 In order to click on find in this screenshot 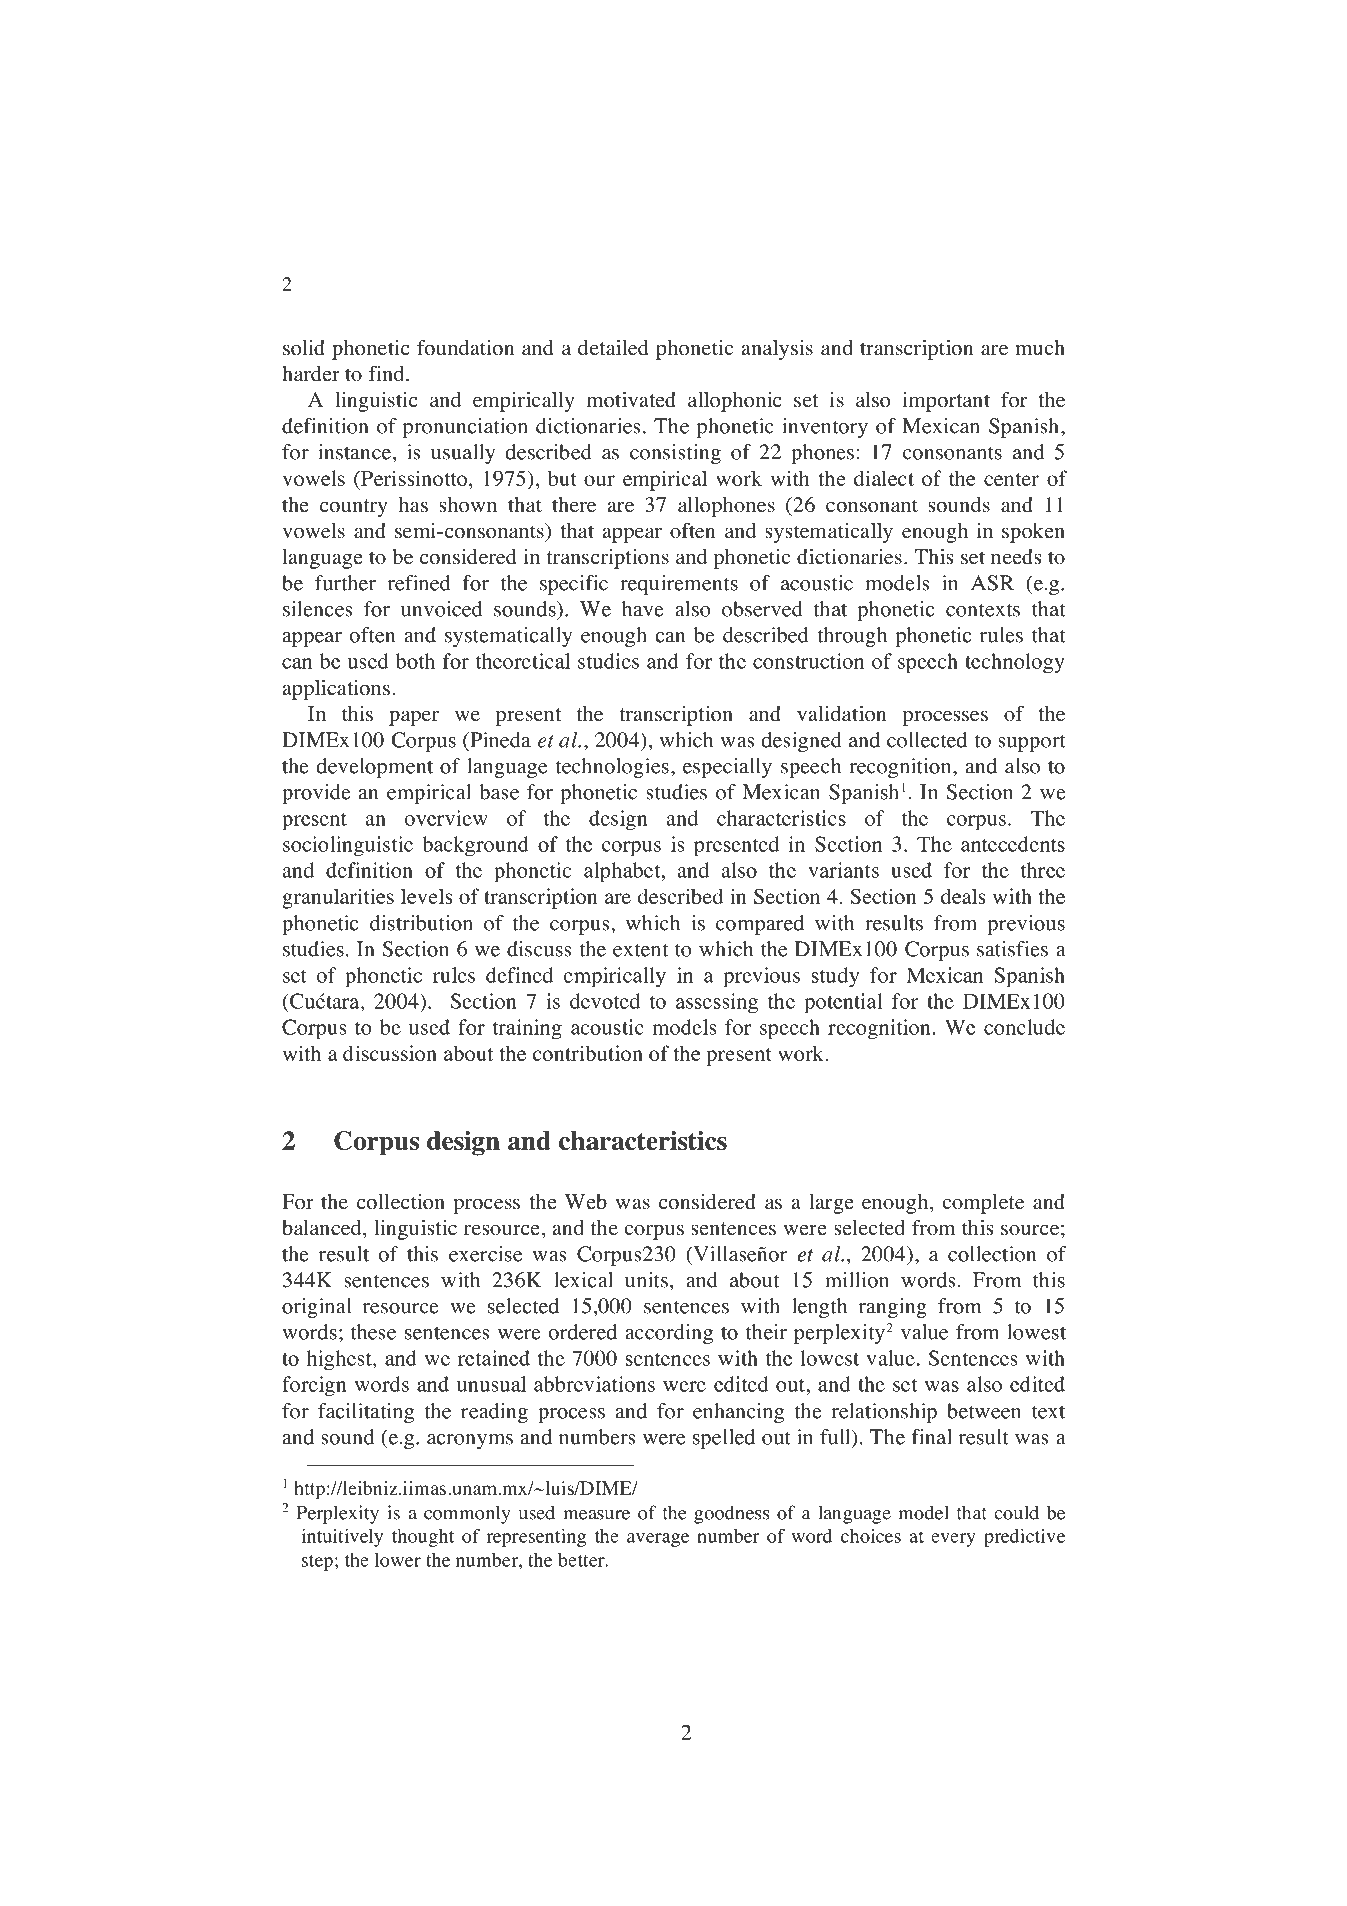, I will do `click(388, 373)`.
